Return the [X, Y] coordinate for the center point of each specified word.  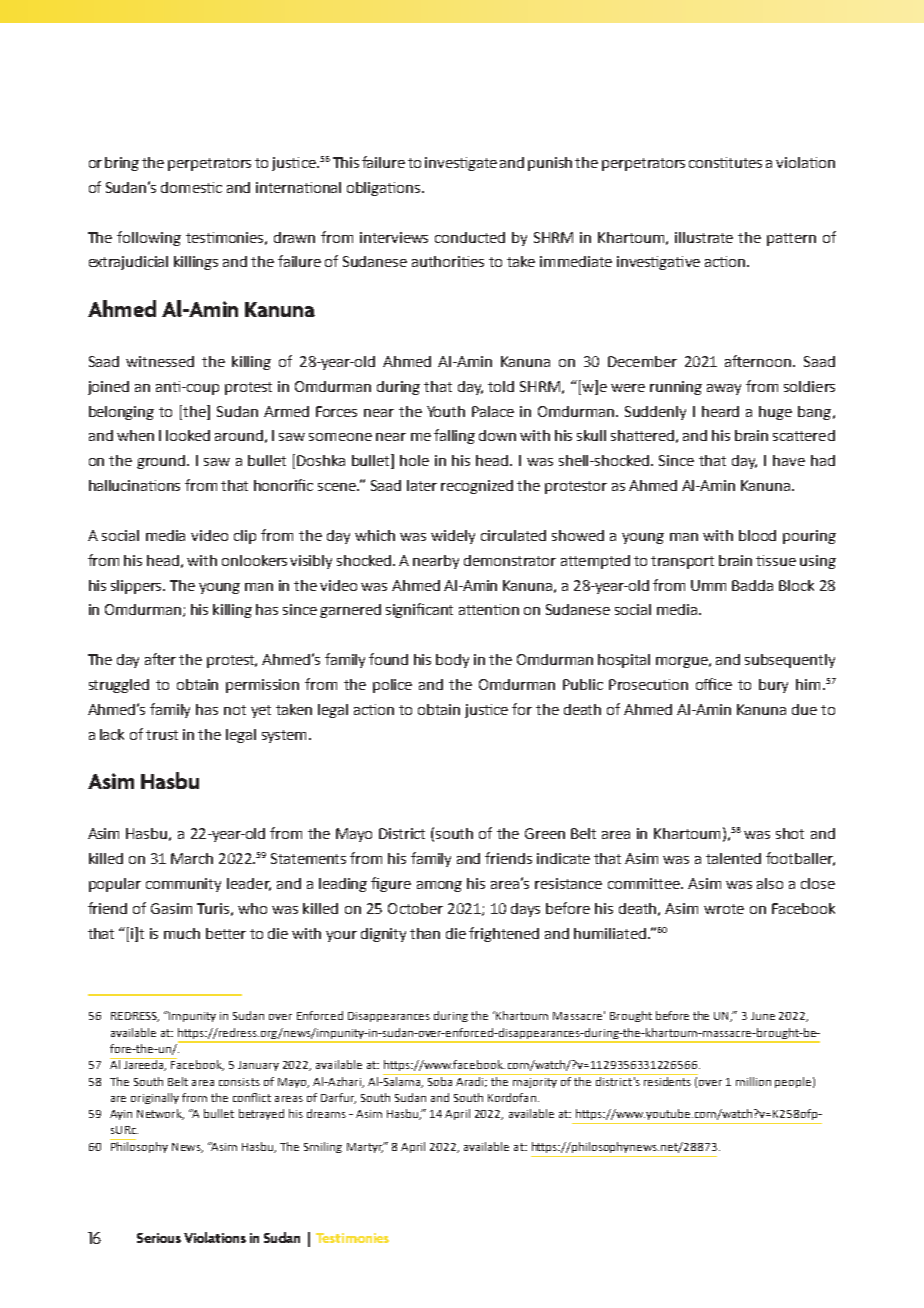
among [439, 886]
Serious [159, 1238]
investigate [461, 164]
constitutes [725, 162]
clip [245, 537]
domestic [191, 187]
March [192, 858]
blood [757, 535]
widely [453, 537]
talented [733, 858]
